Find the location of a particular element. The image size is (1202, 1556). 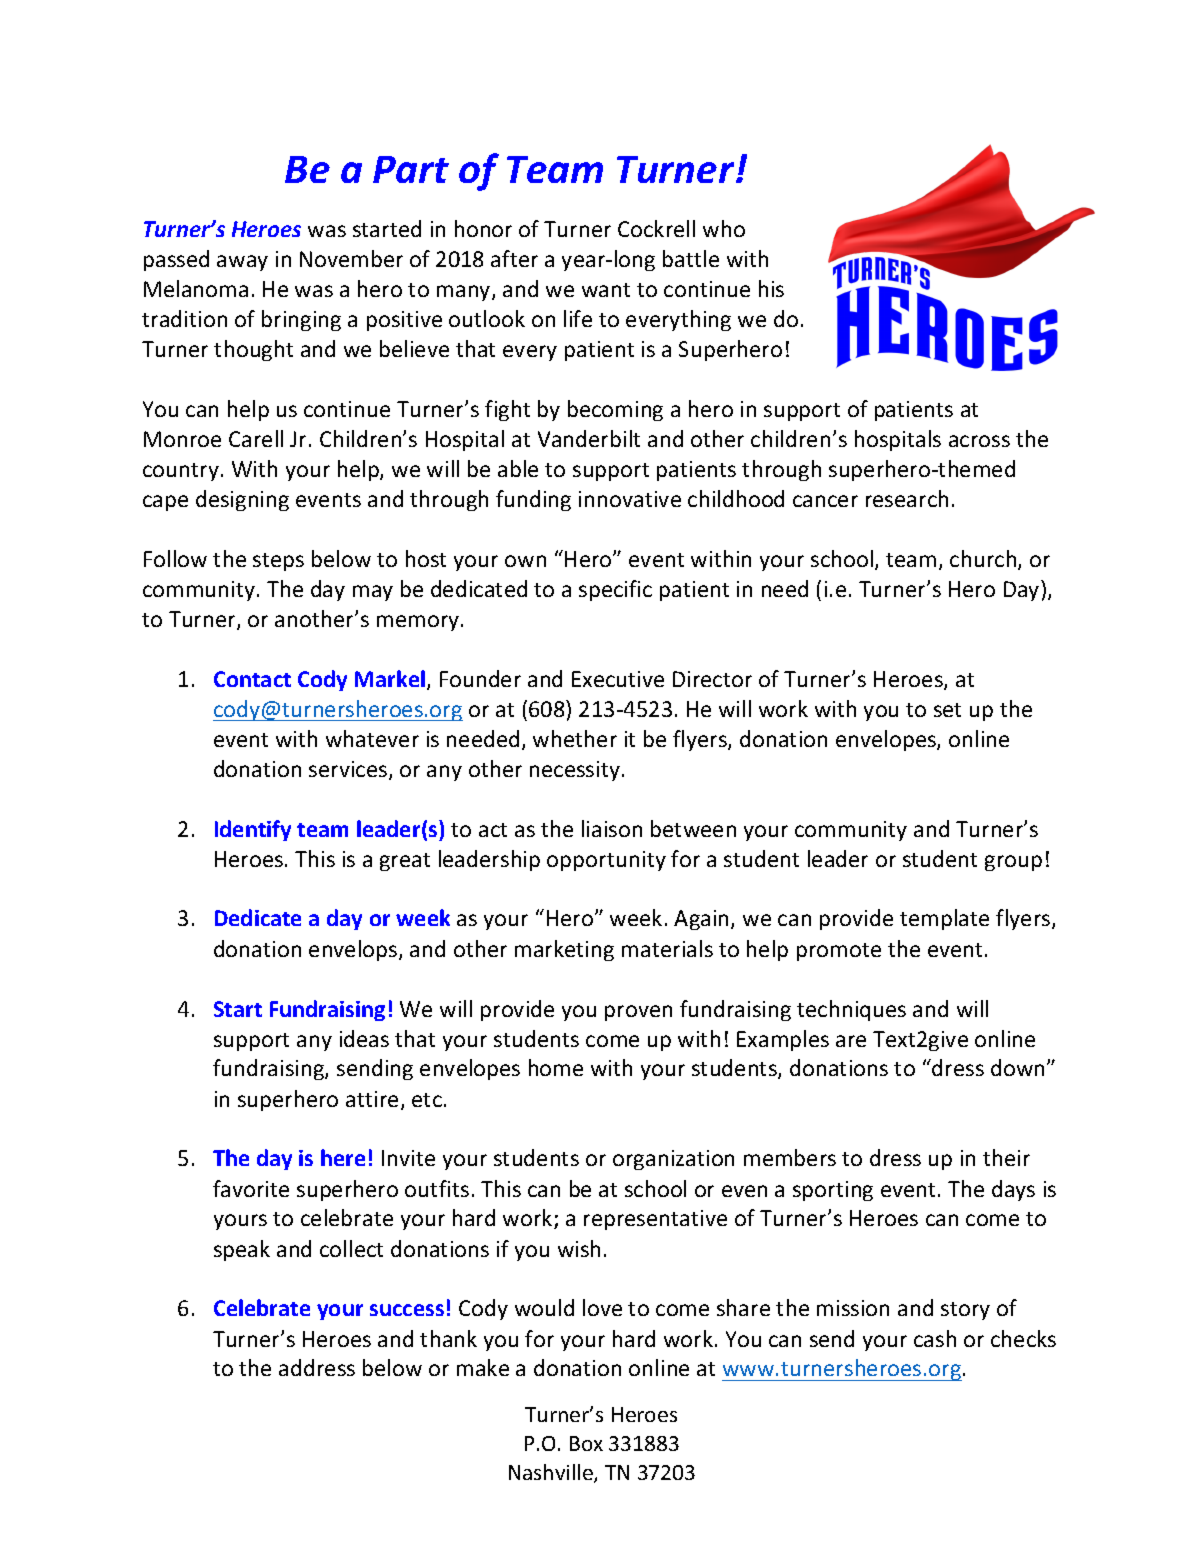

after is located at coordinates (514, 258).
